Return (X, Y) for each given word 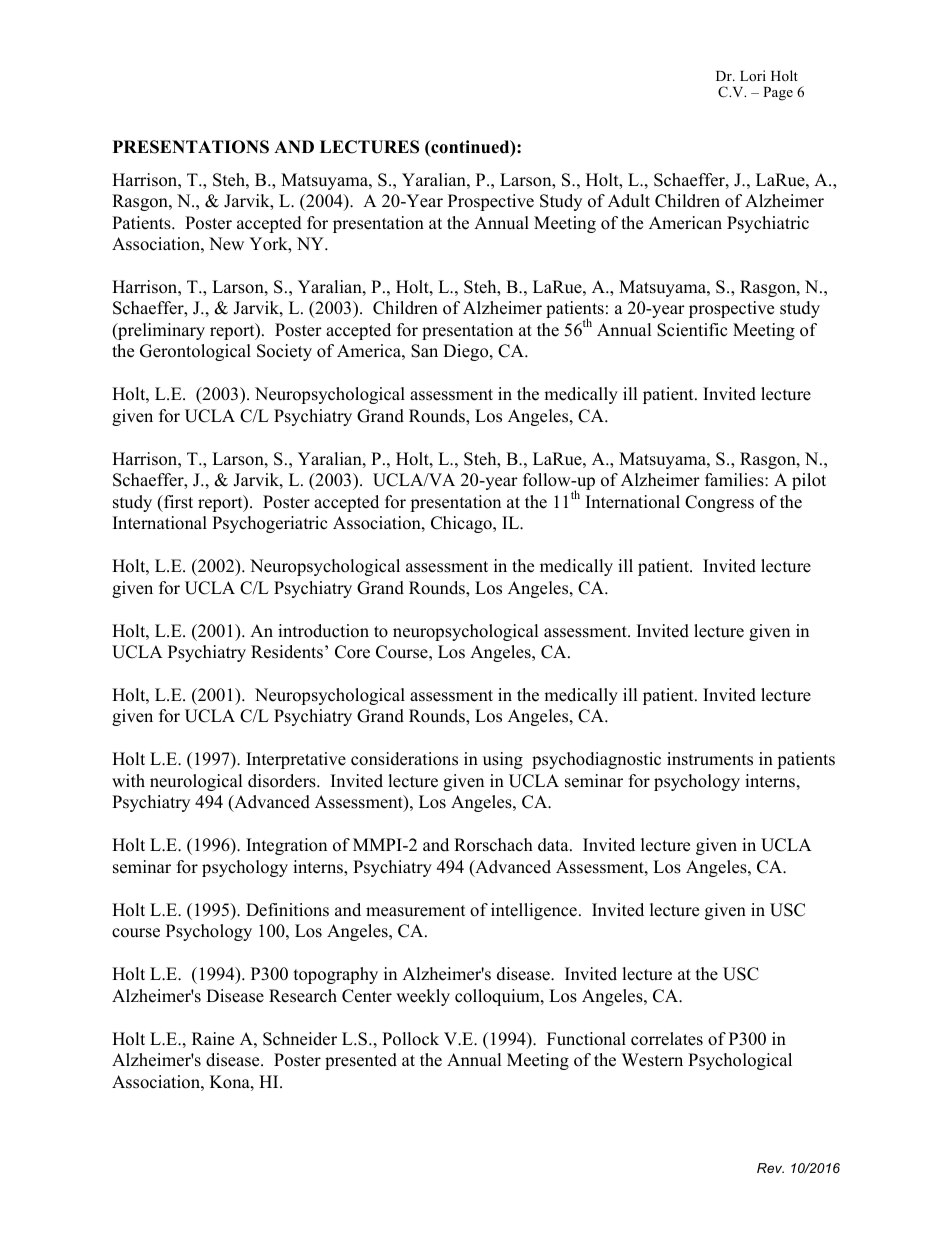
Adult (629, 201)
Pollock (410, 1039)
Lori (753, 75)
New (226, 244)
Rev (770, 1168)
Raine (213, 1039)
